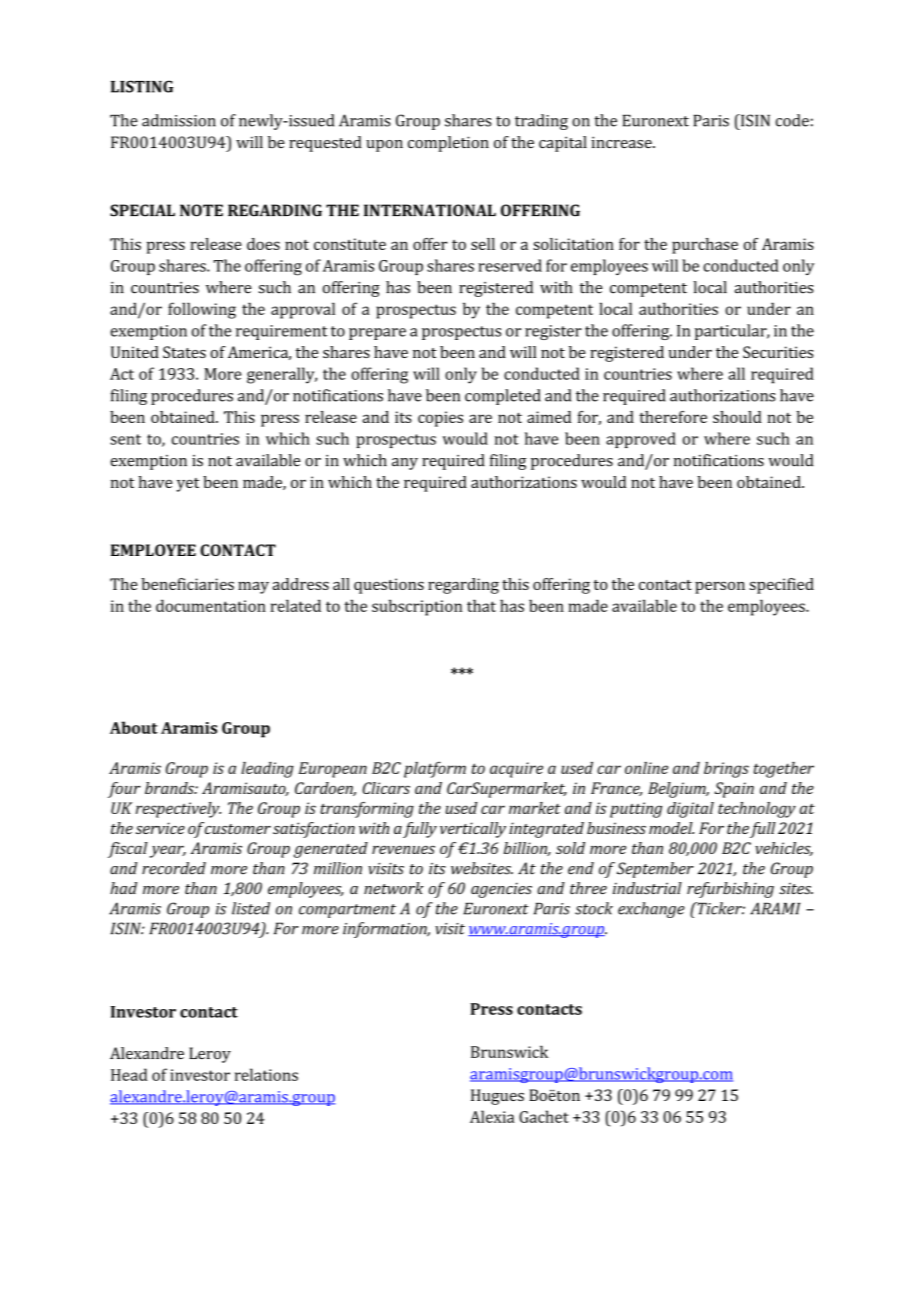  What do you see at coordinates (179, 120) in the screenshot?
I see `admission` at bounding box center [179, 120].
